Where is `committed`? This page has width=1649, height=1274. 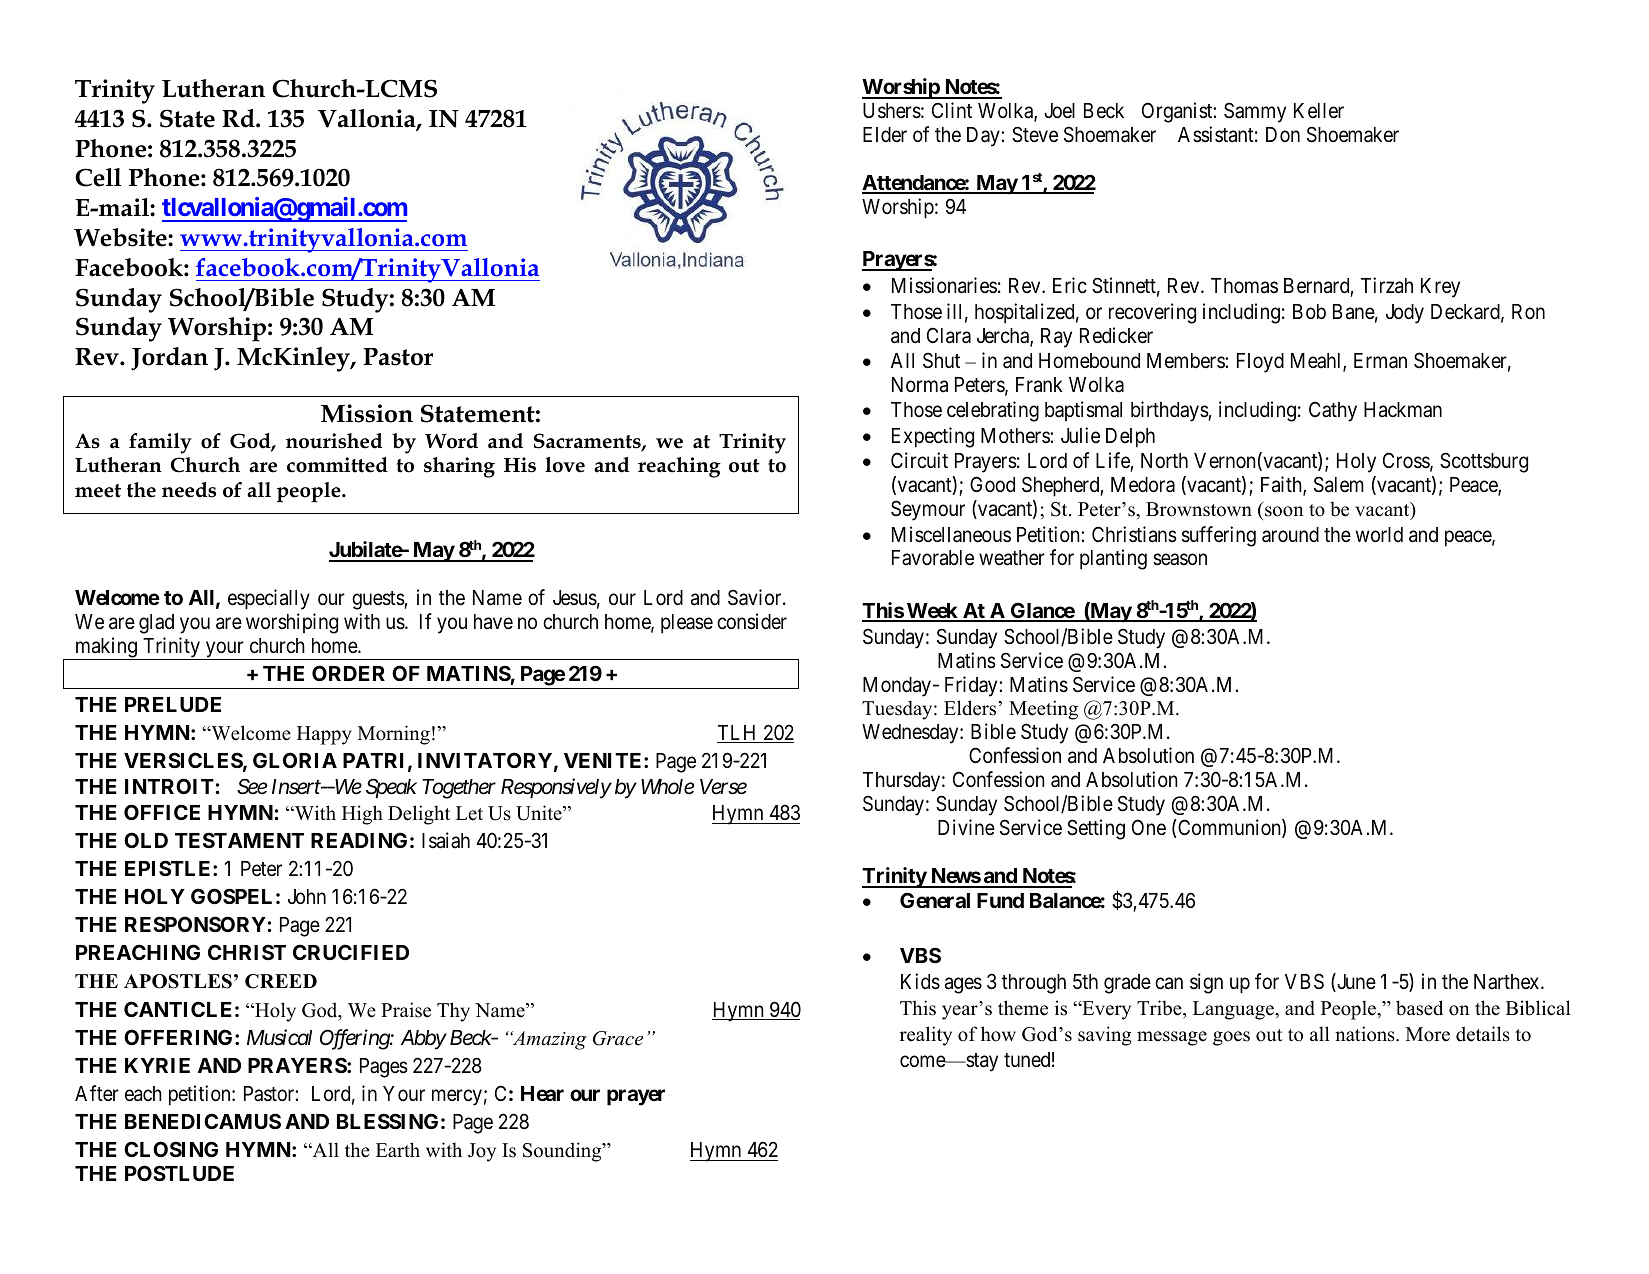 committed is located at coordinates (337, 465).
